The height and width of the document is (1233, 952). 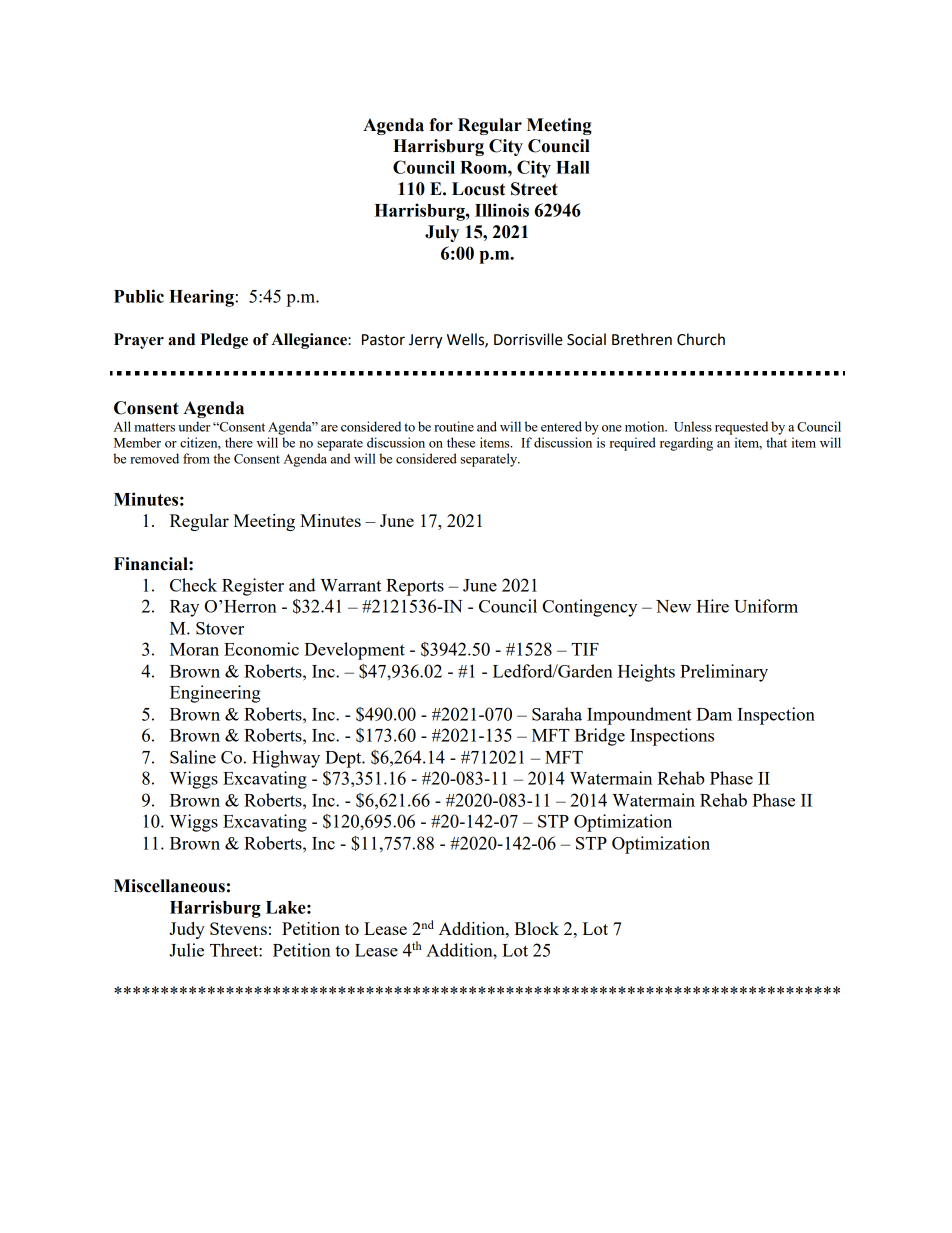 I want to click on Hall, so click(x=573, y=167).
